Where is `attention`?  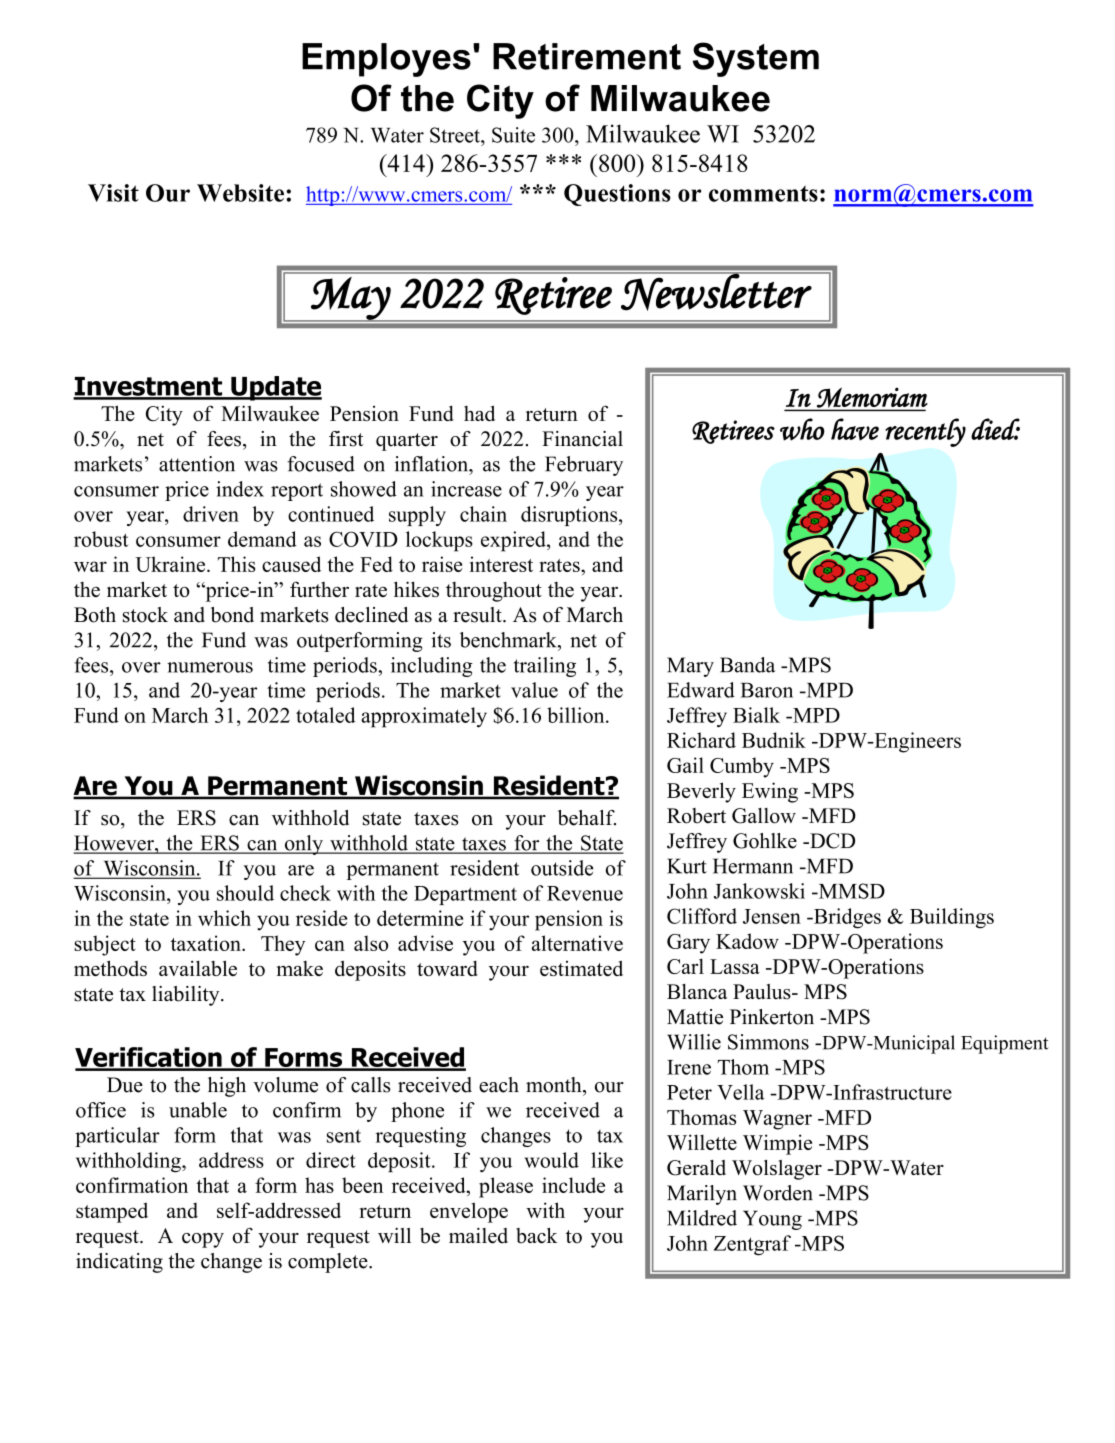
attention is located at coordinates (197, 464).
